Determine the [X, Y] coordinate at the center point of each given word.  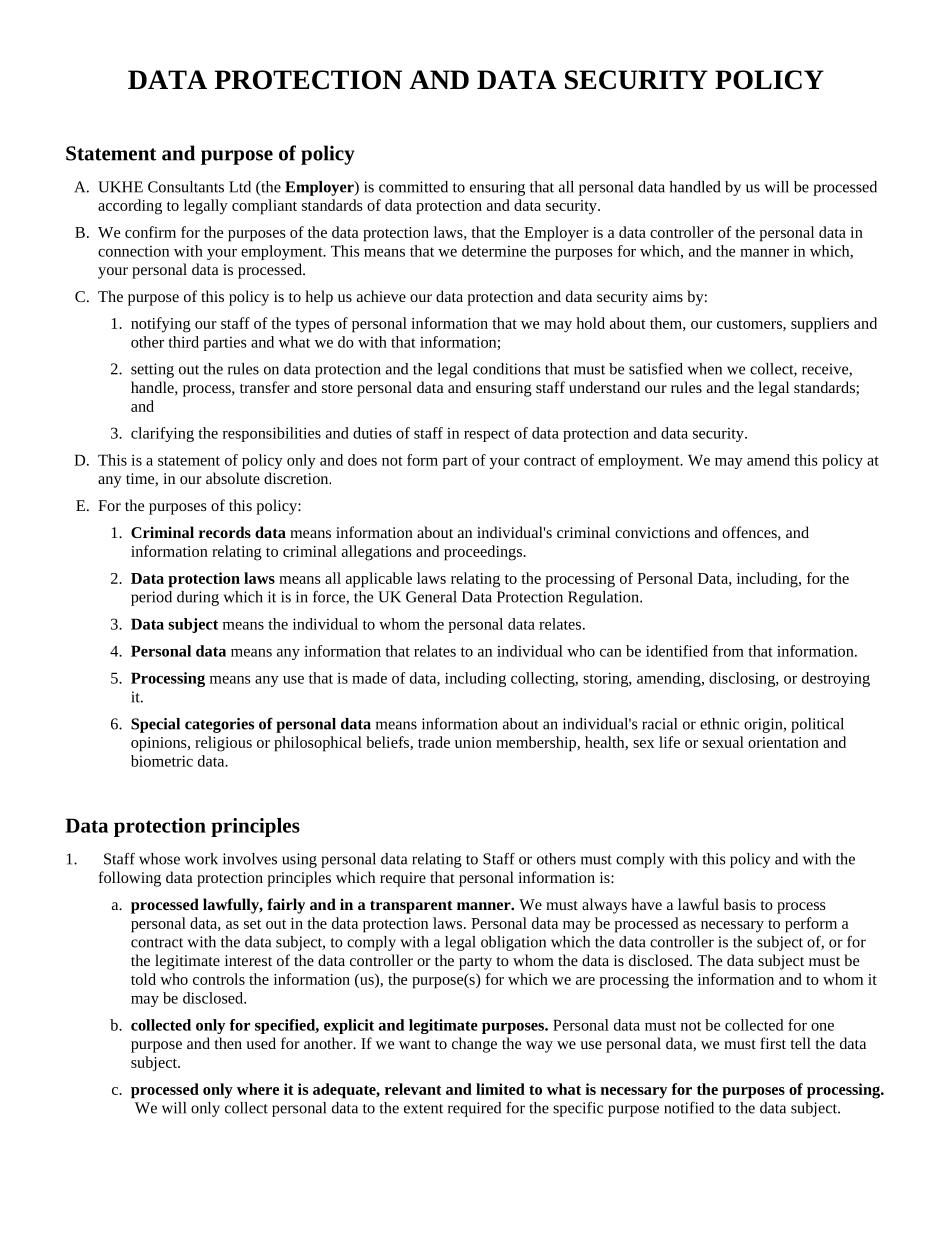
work [201, 859]
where [258, 1089]
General [431, 597]
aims [668, 296]
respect [487, 435]
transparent [411, 907]
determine [494, 251]
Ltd [240, 187]
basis [740, 904]
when [705, 369]
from [728, 651]
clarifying [162, 434]
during [198, 598]
